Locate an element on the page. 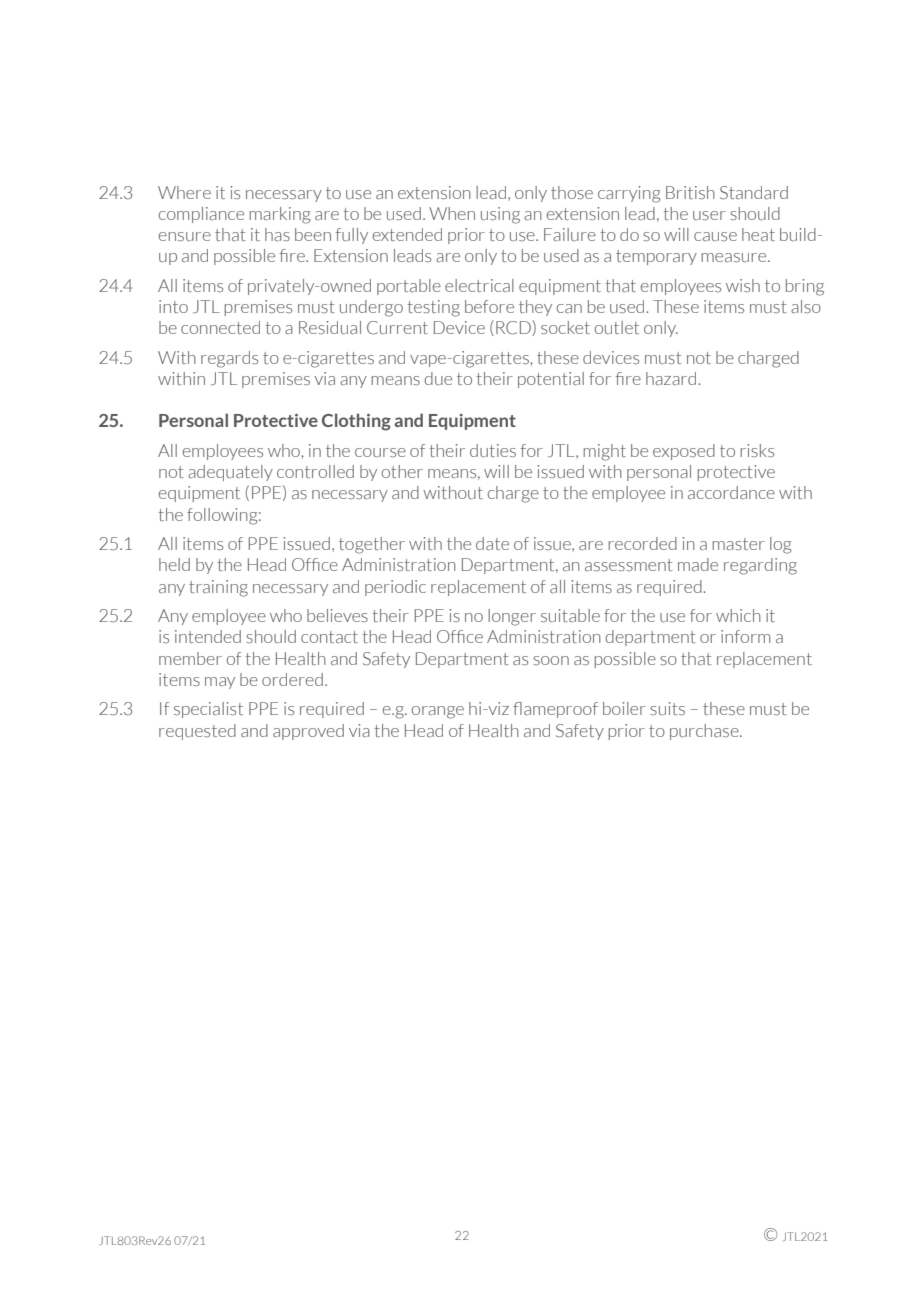 The image size is (924, 1297). using is located at coordinates (500, 215).
